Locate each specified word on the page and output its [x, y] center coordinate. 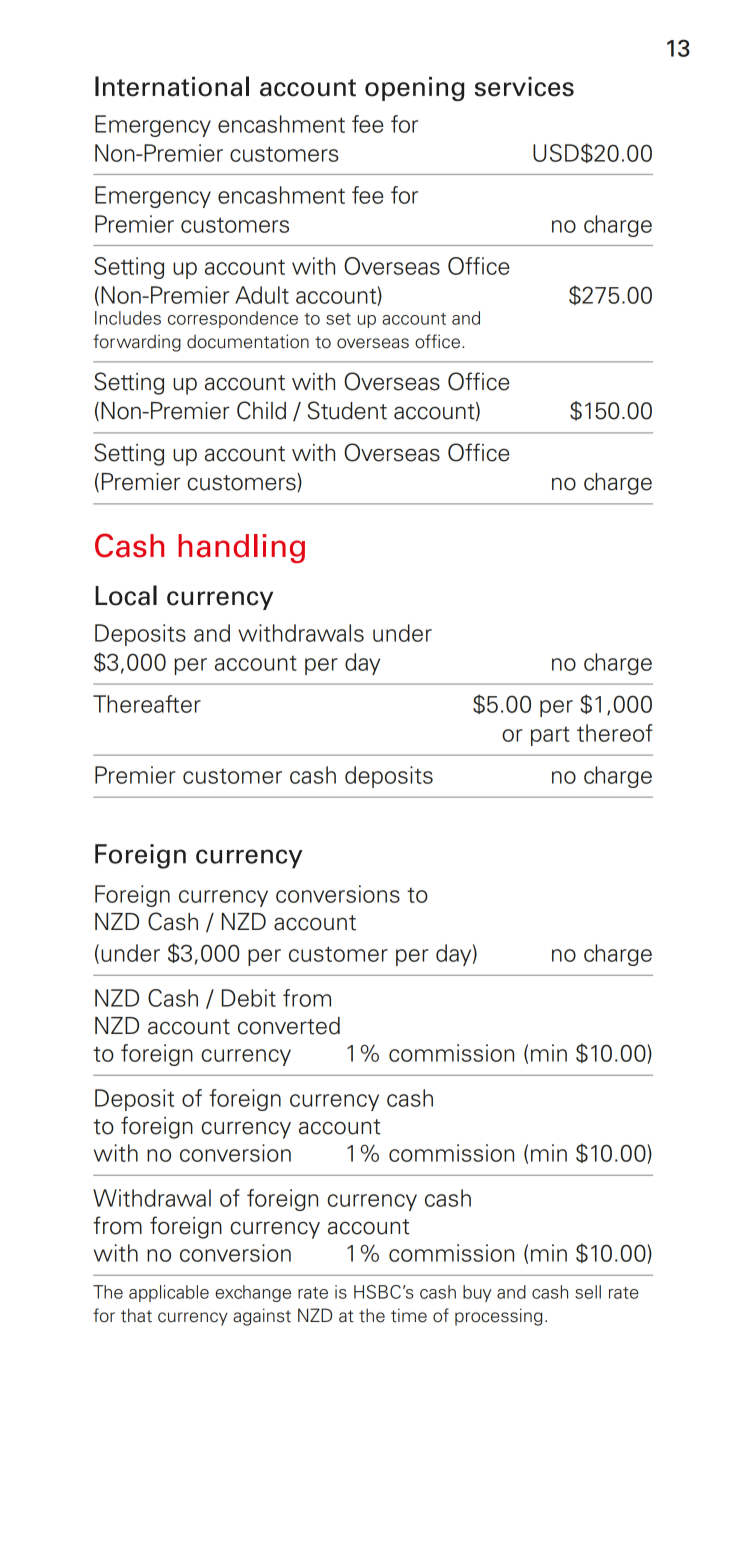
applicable [169, 1293]
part [550, 736]
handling [241, 548]
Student [347, 410]
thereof [615, 733]
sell [588, 1292]
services [524, 87]
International [172, 86]
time [409, 1315]
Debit [249, 998]
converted [289, 1026]
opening [415, 89]
